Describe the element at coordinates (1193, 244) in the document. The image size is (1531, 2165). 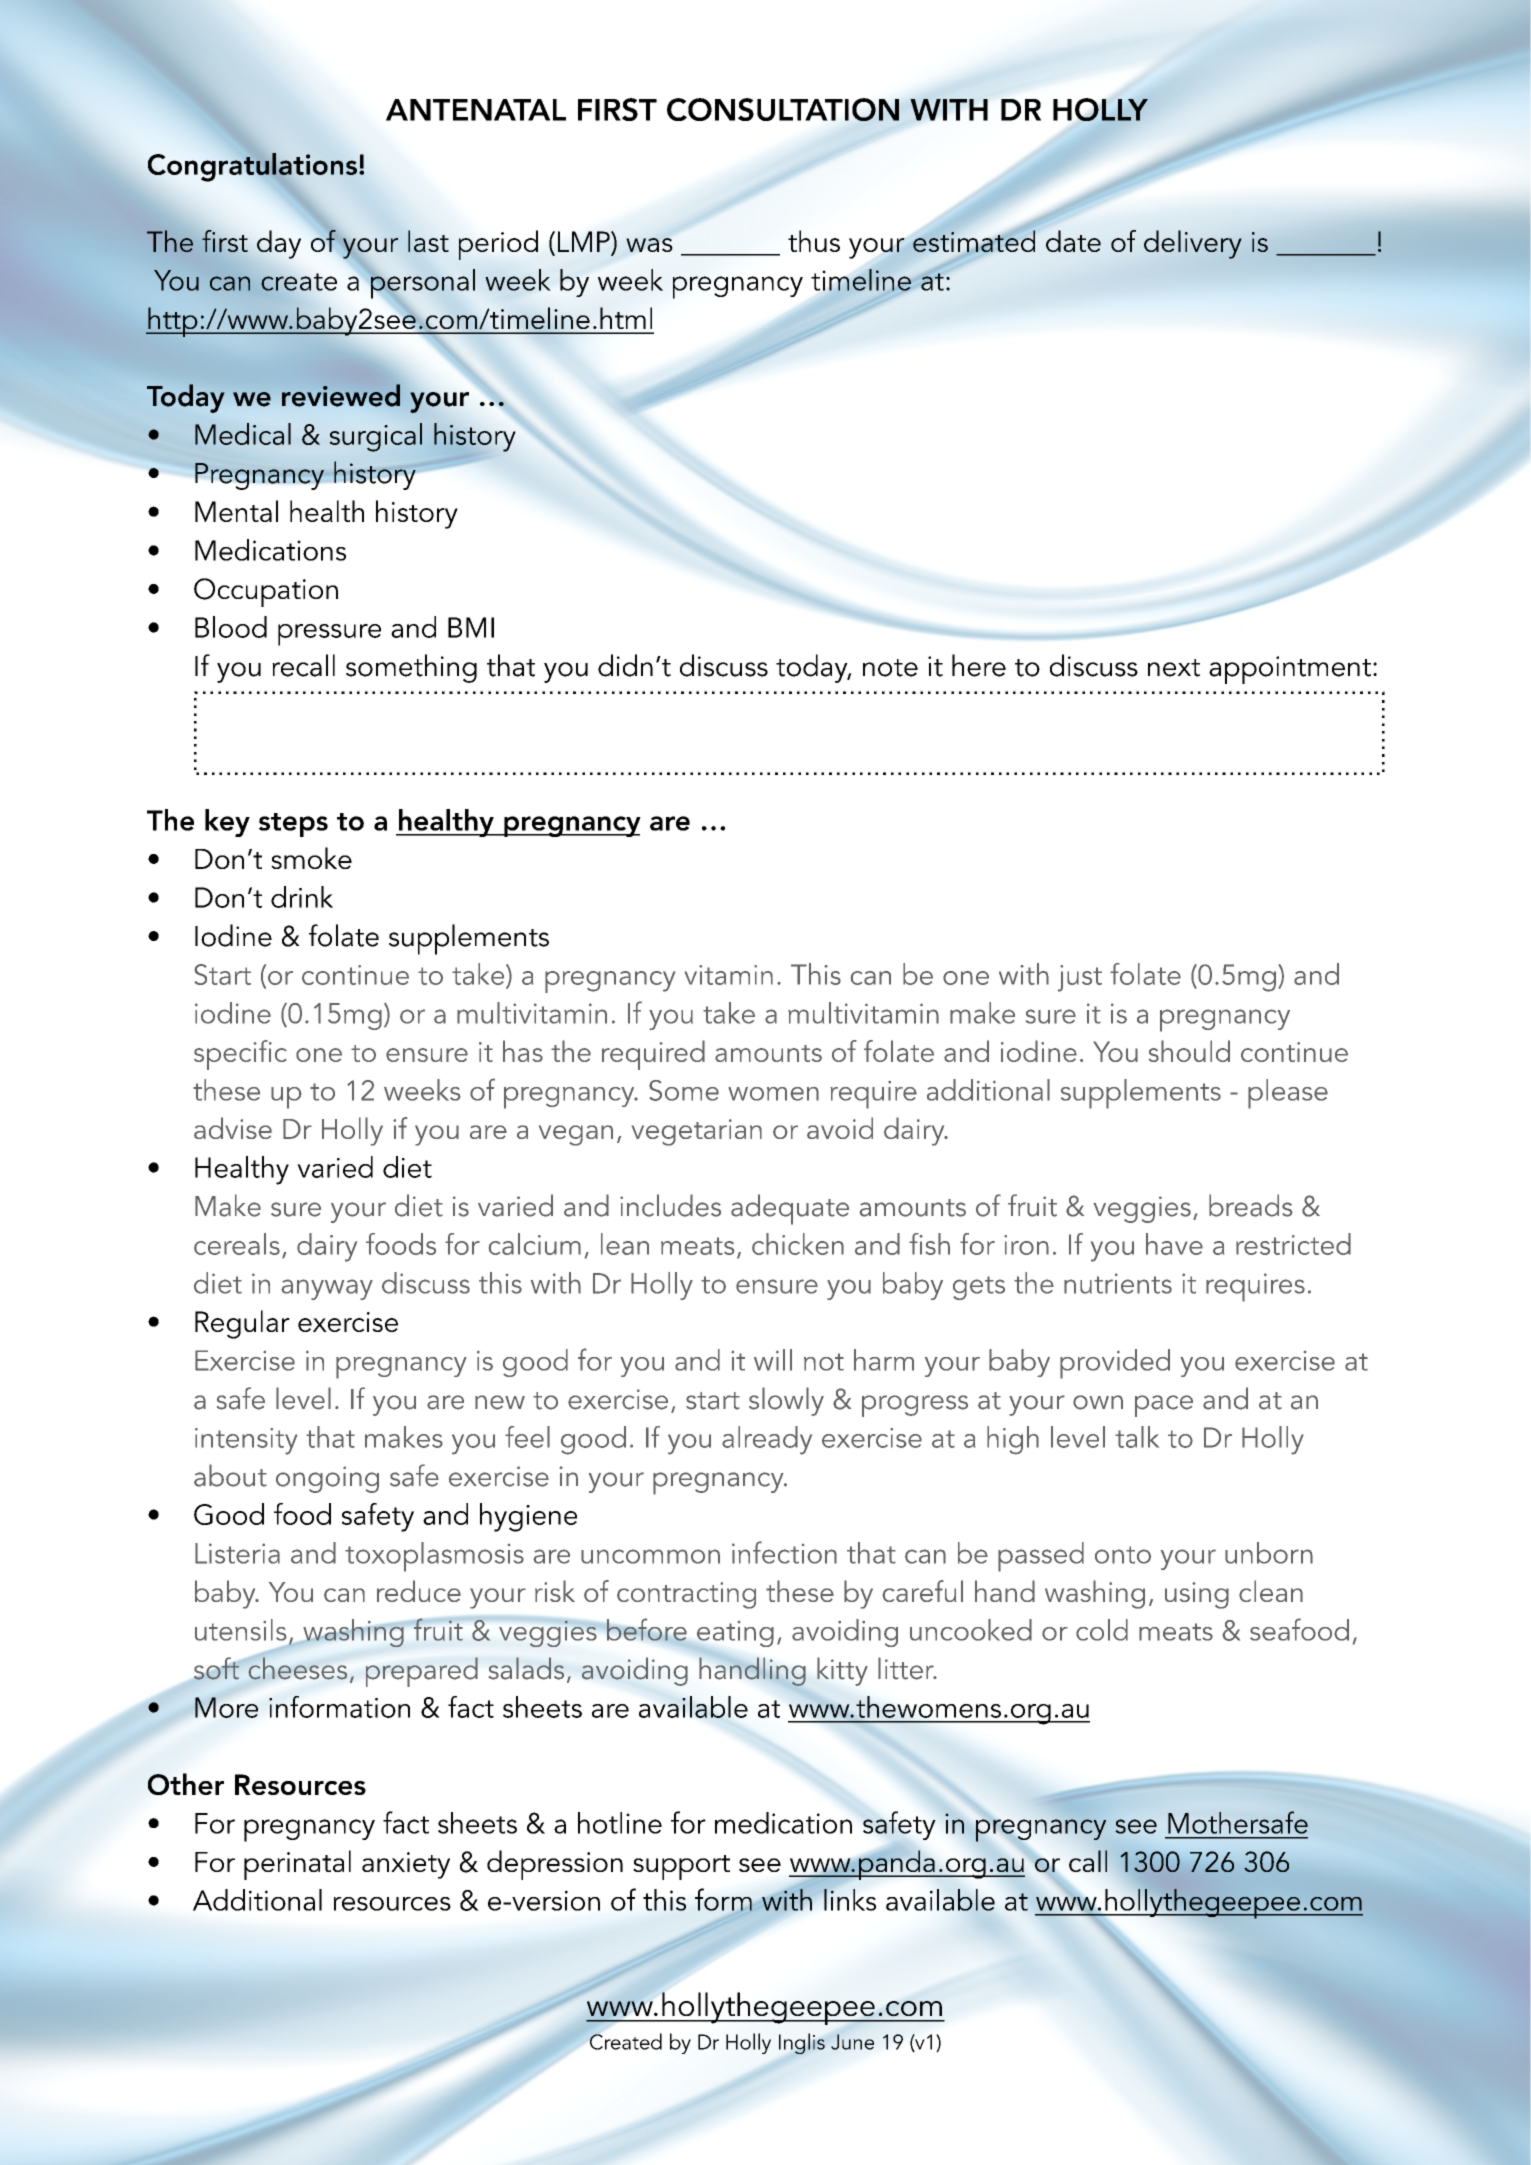
I see `delivery` at that location.
